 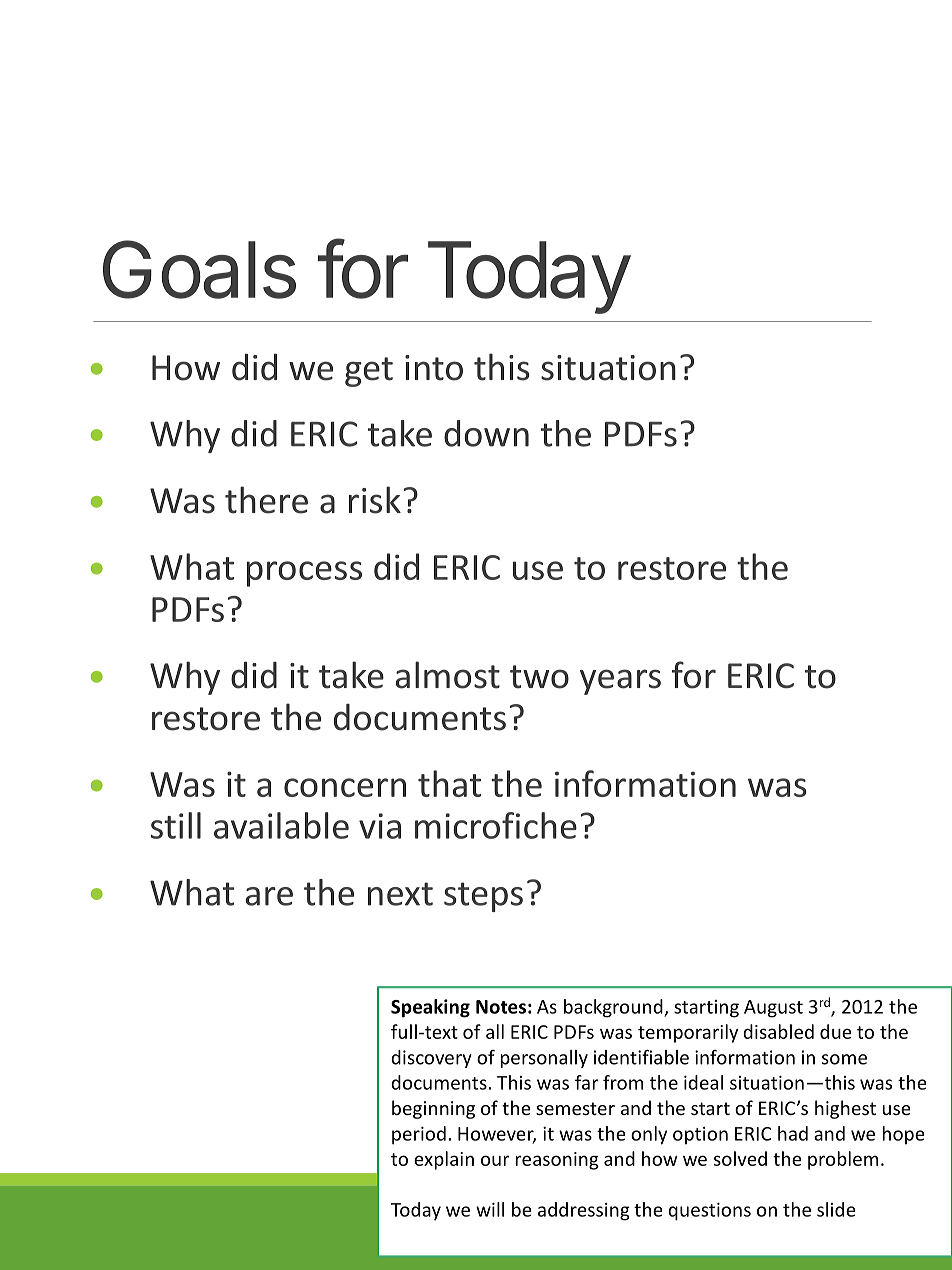 I want to click on concern, so click(x=345, y=787).
